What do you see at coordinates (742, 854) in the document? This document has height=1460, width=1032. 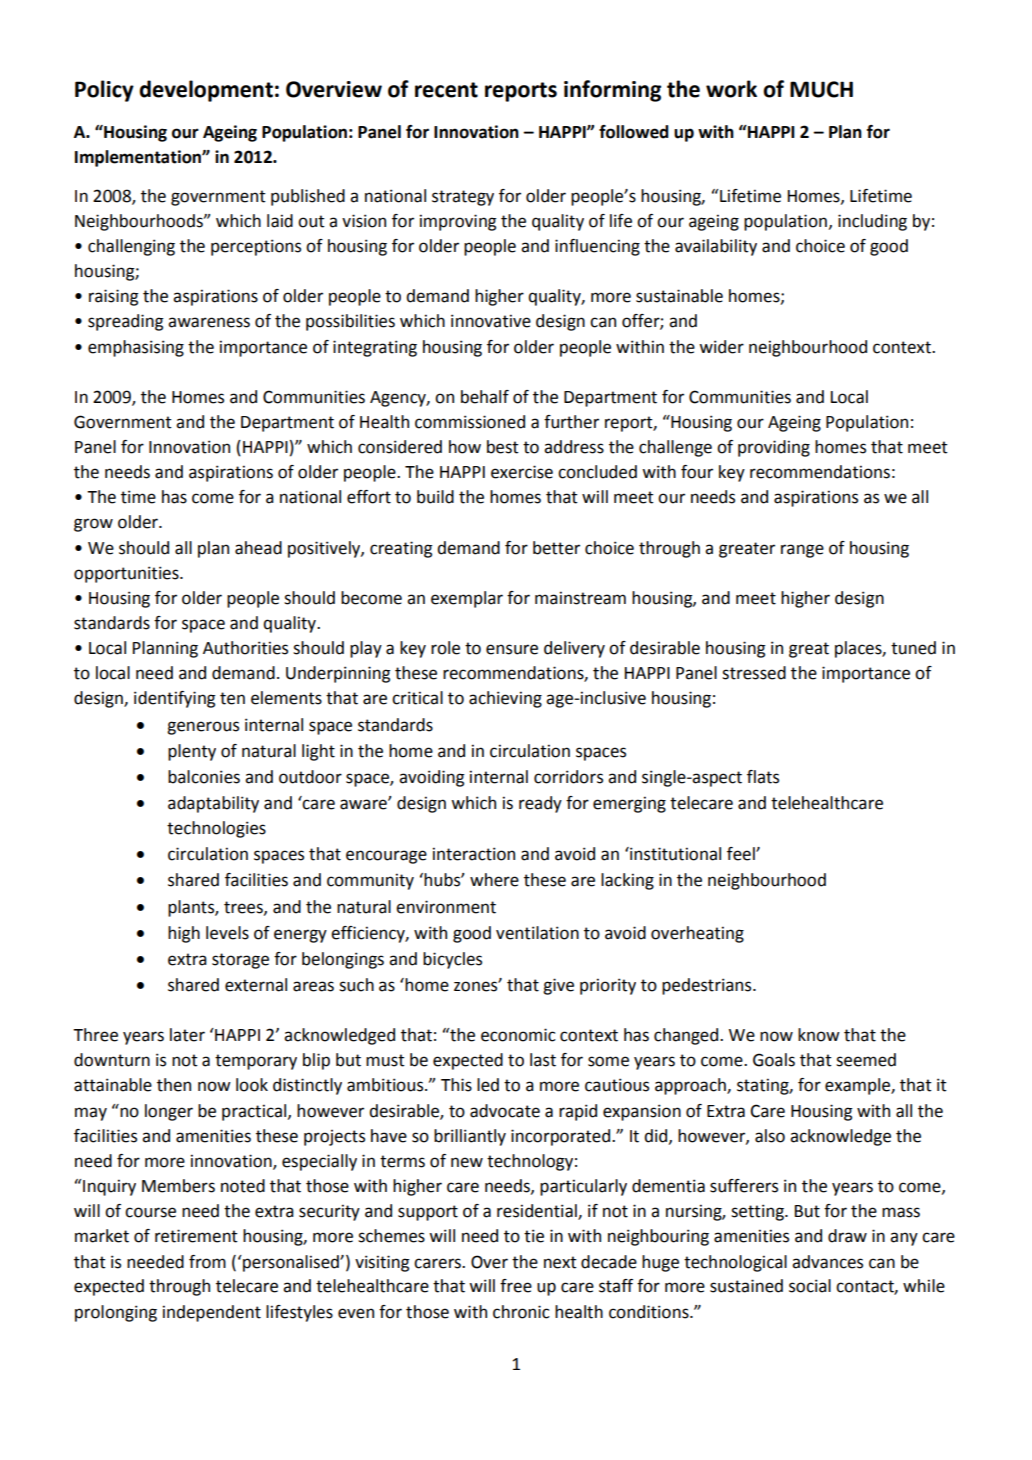 I see `feel` at bounding box center [742, 854].
